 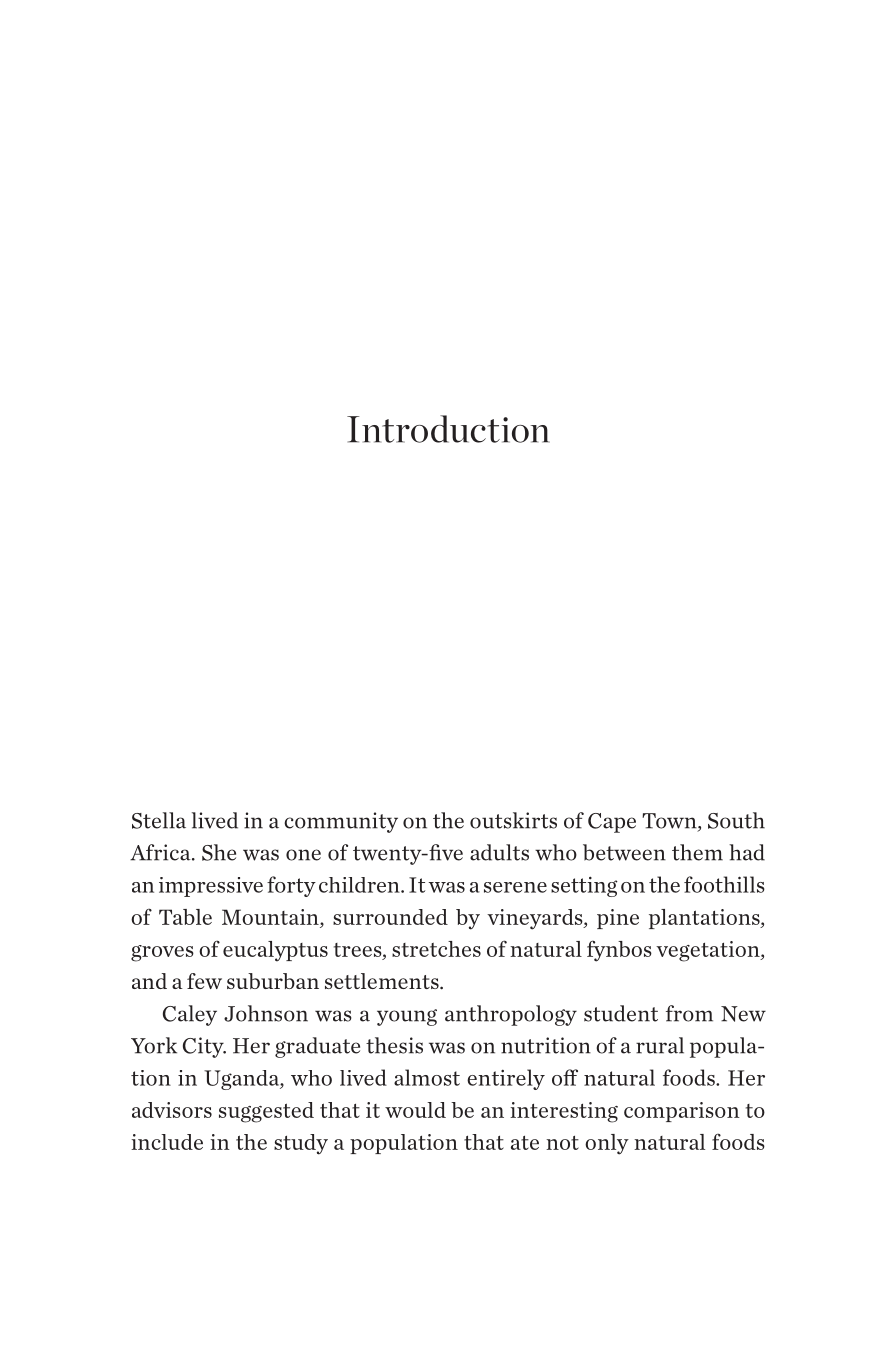 What do you see at coordinates (513, 820) in the screenshot?
I see `outskirts` at bounding box center [513, 820].
